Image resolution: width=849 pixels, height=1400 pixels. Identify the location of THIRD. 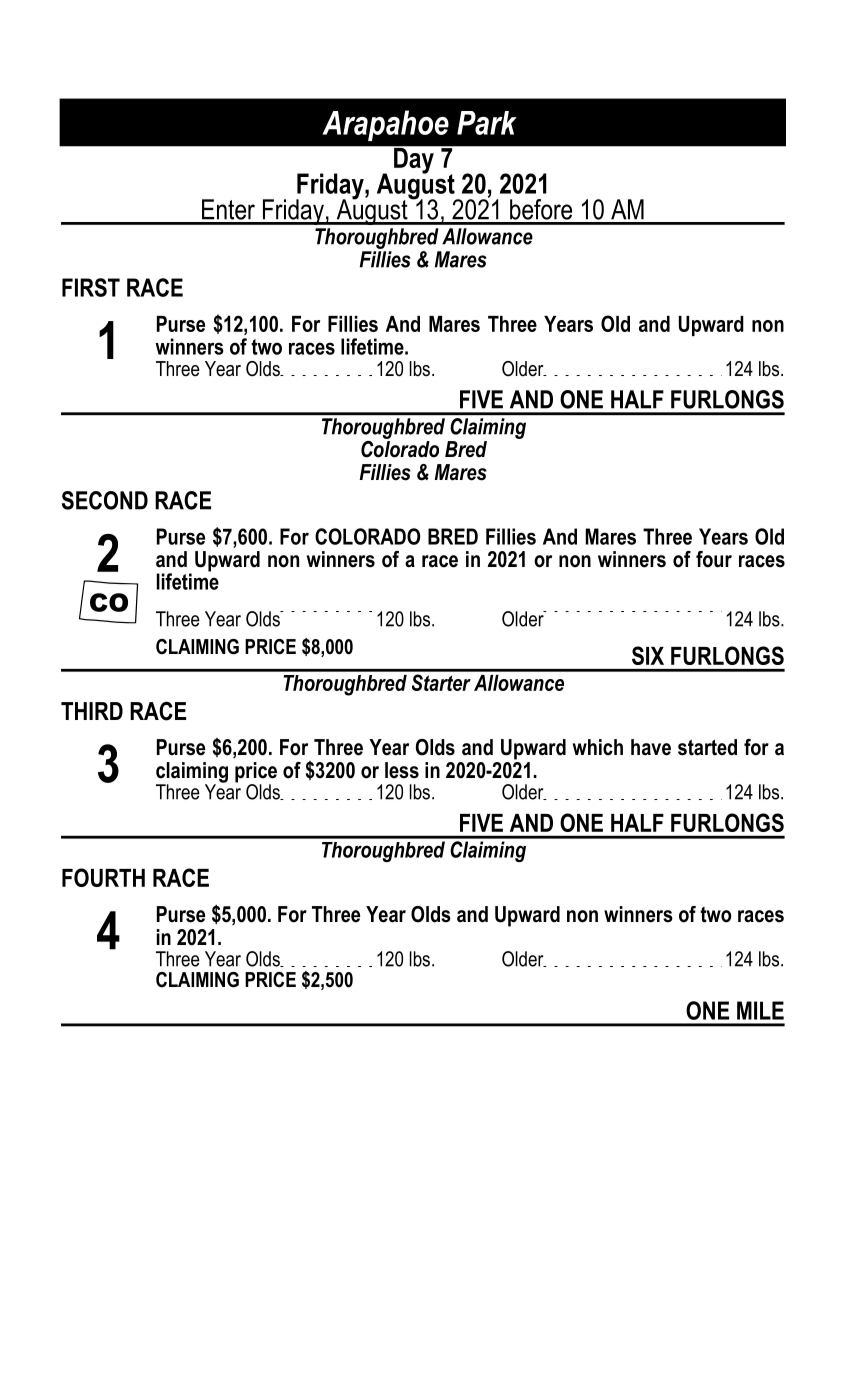
(92, 711).
